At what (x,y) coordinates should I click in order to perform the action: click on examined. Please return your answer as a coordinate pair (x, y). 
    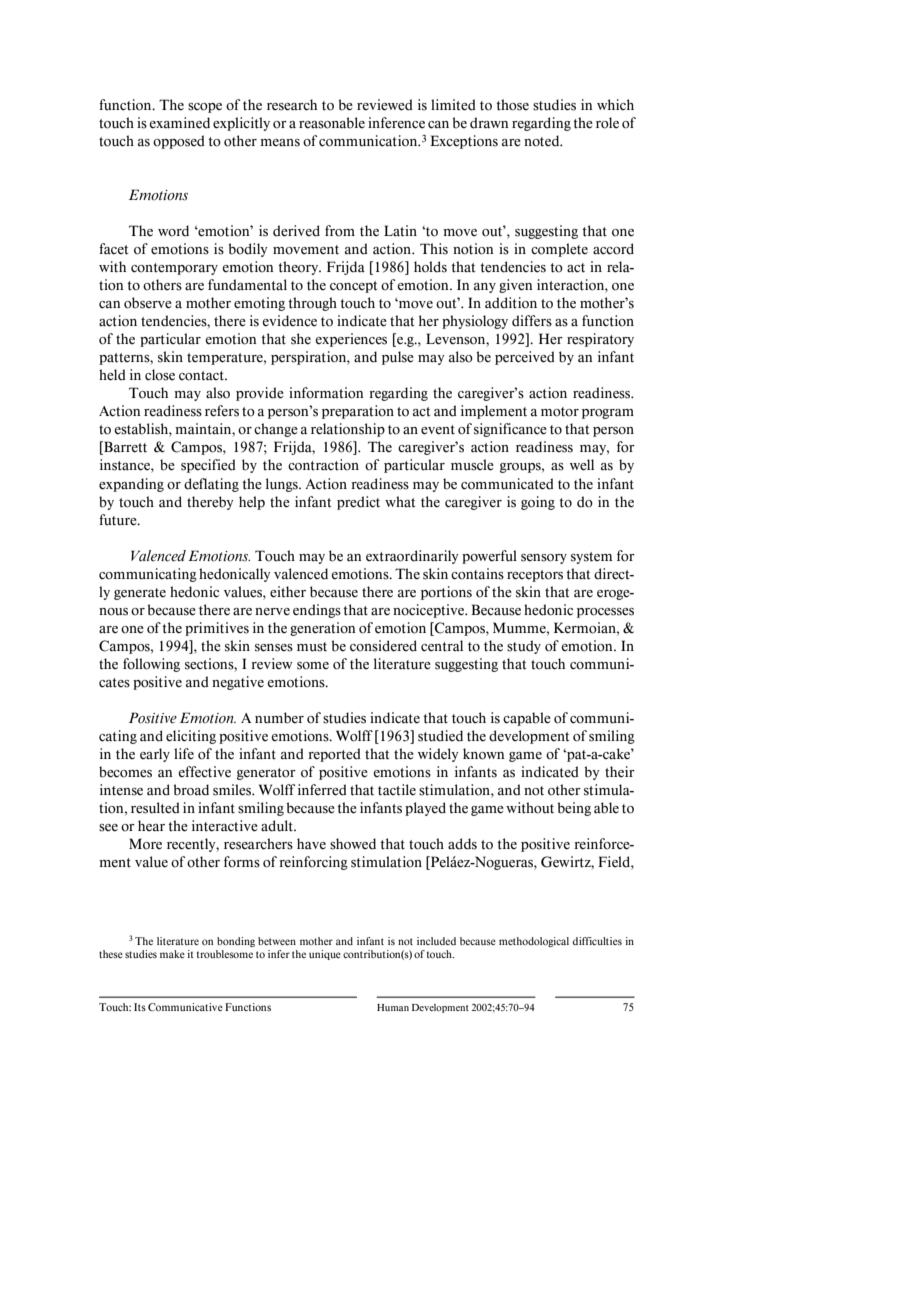
    Looking at the image, I should click on (179, 123).
